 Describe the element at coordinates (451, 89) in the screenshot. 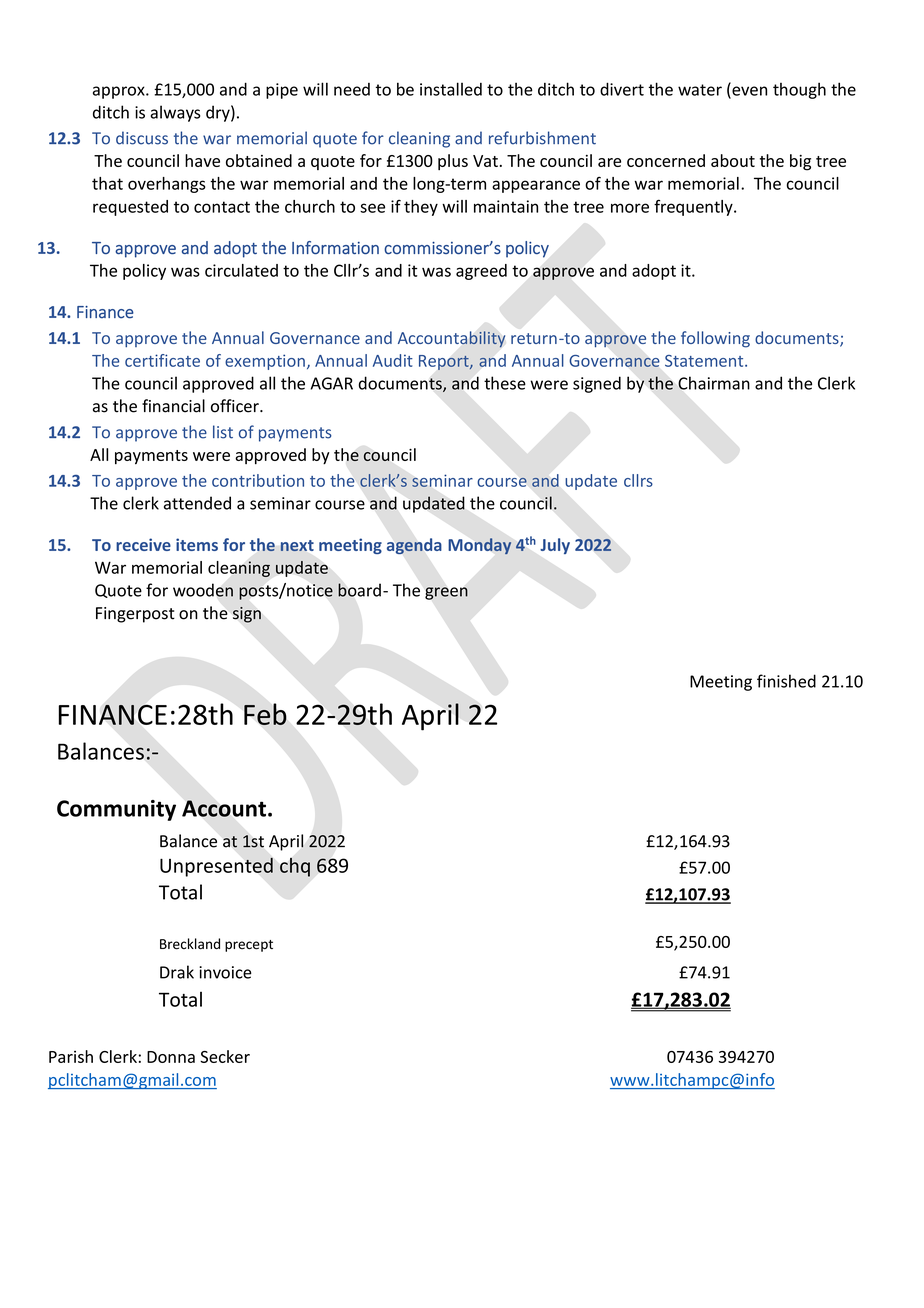

I see `installed` at that location.
